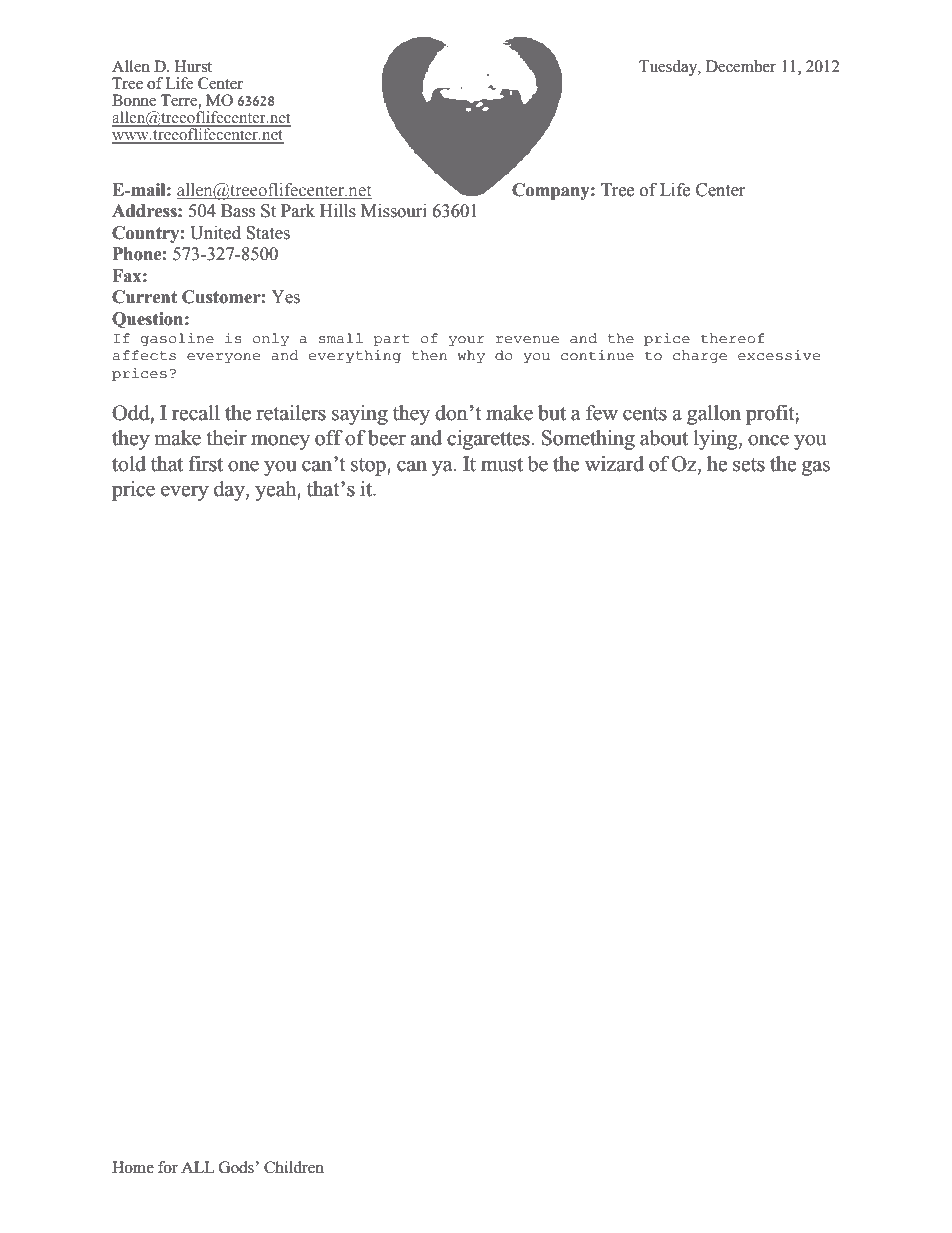  What do you see at coordinates (394, 211) in the screenshot?
I see `Missouri` at bounding box center [394, 211].
